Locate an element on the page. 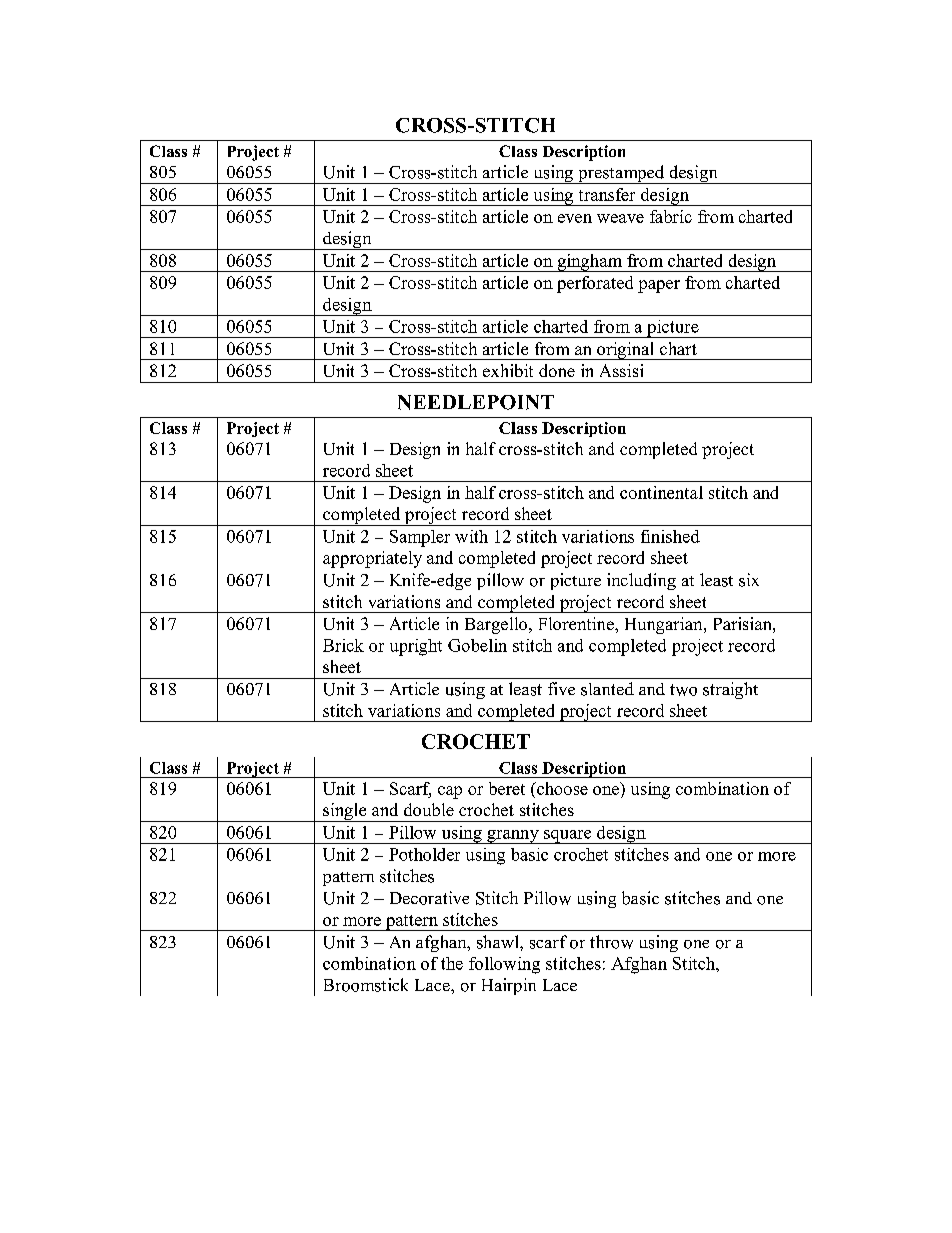  NEEDLEPOINT is located at coordinates (476, 402).
